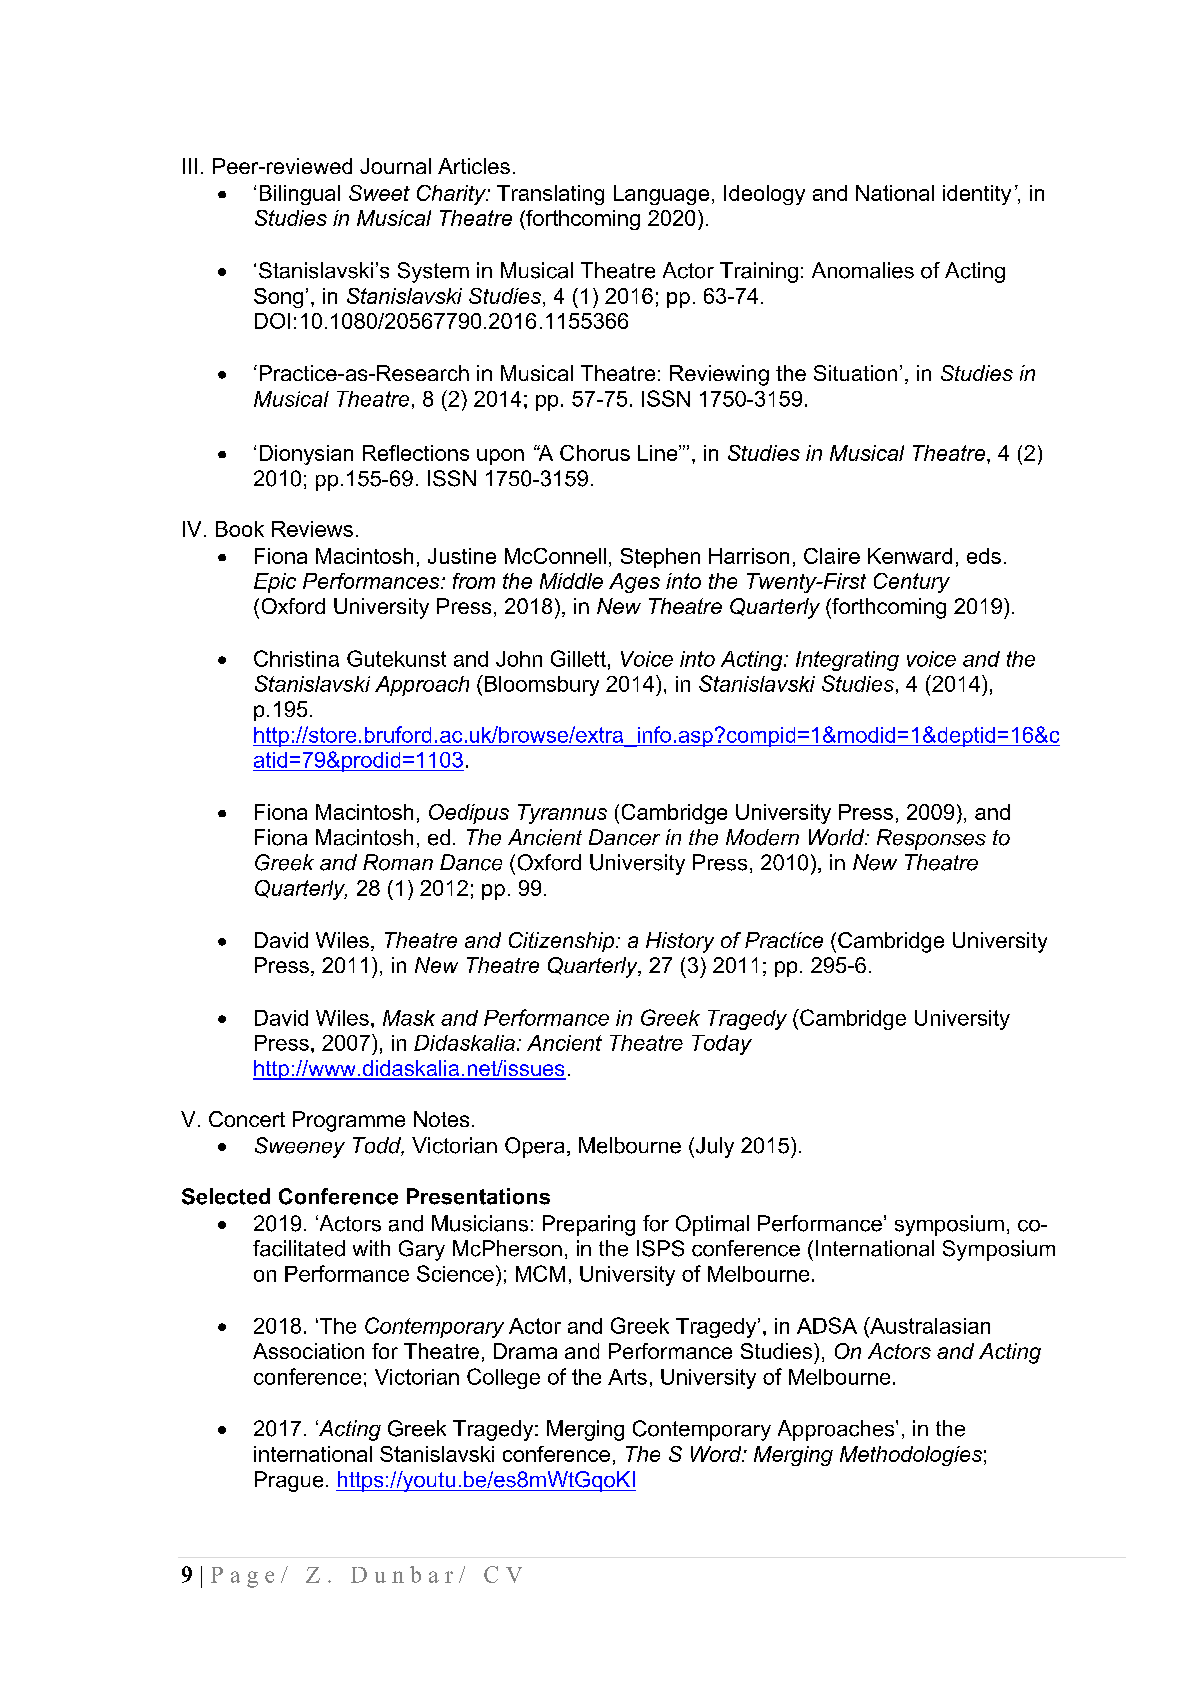 This screenshot has width=1192, height=1686. What do you see at coordinates (300, 195) in the screenshot?
I see `Bilingual` at bounding box center [300, 195].
